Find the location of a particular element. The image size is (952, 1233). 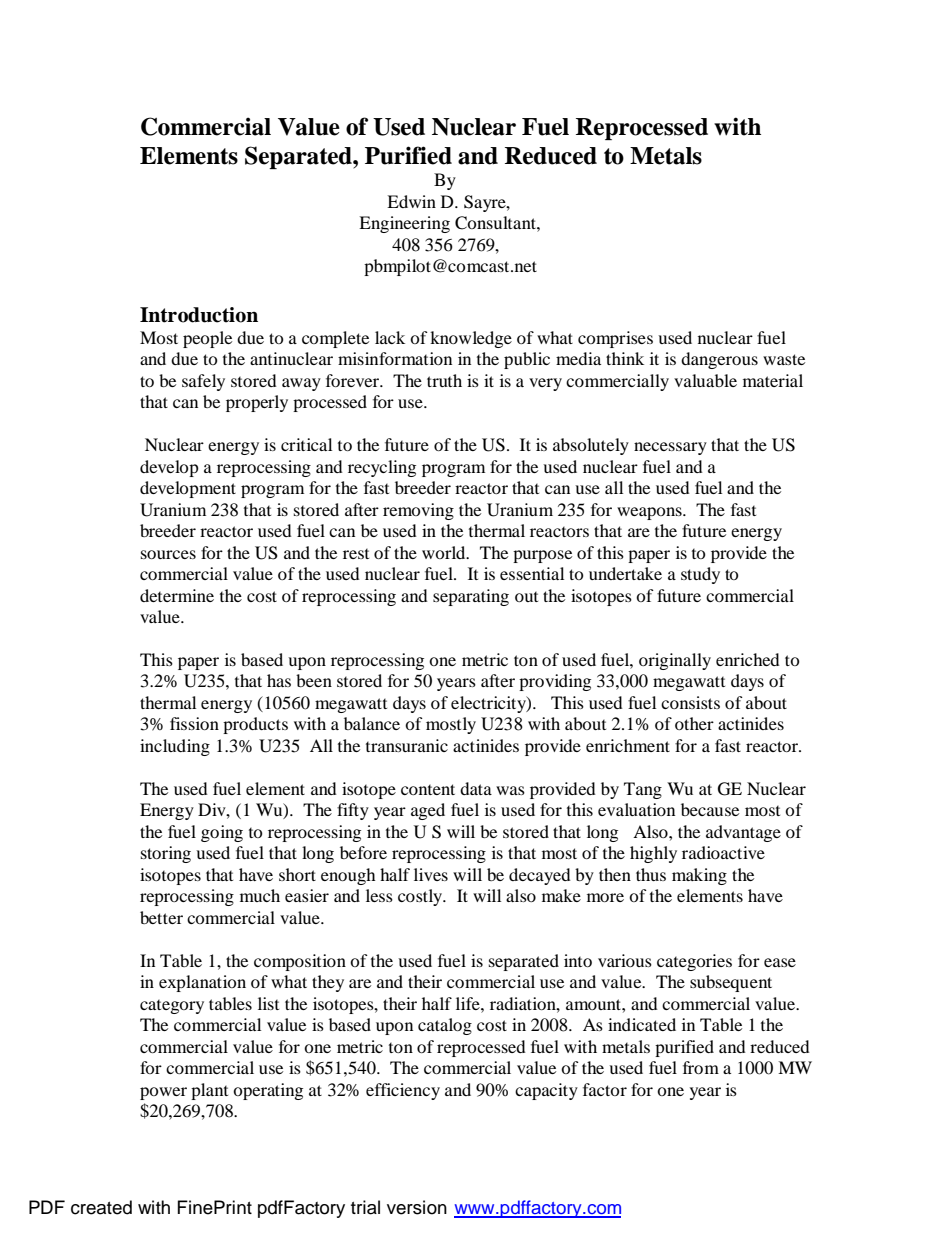

study is located at coordinates (700, 575).
